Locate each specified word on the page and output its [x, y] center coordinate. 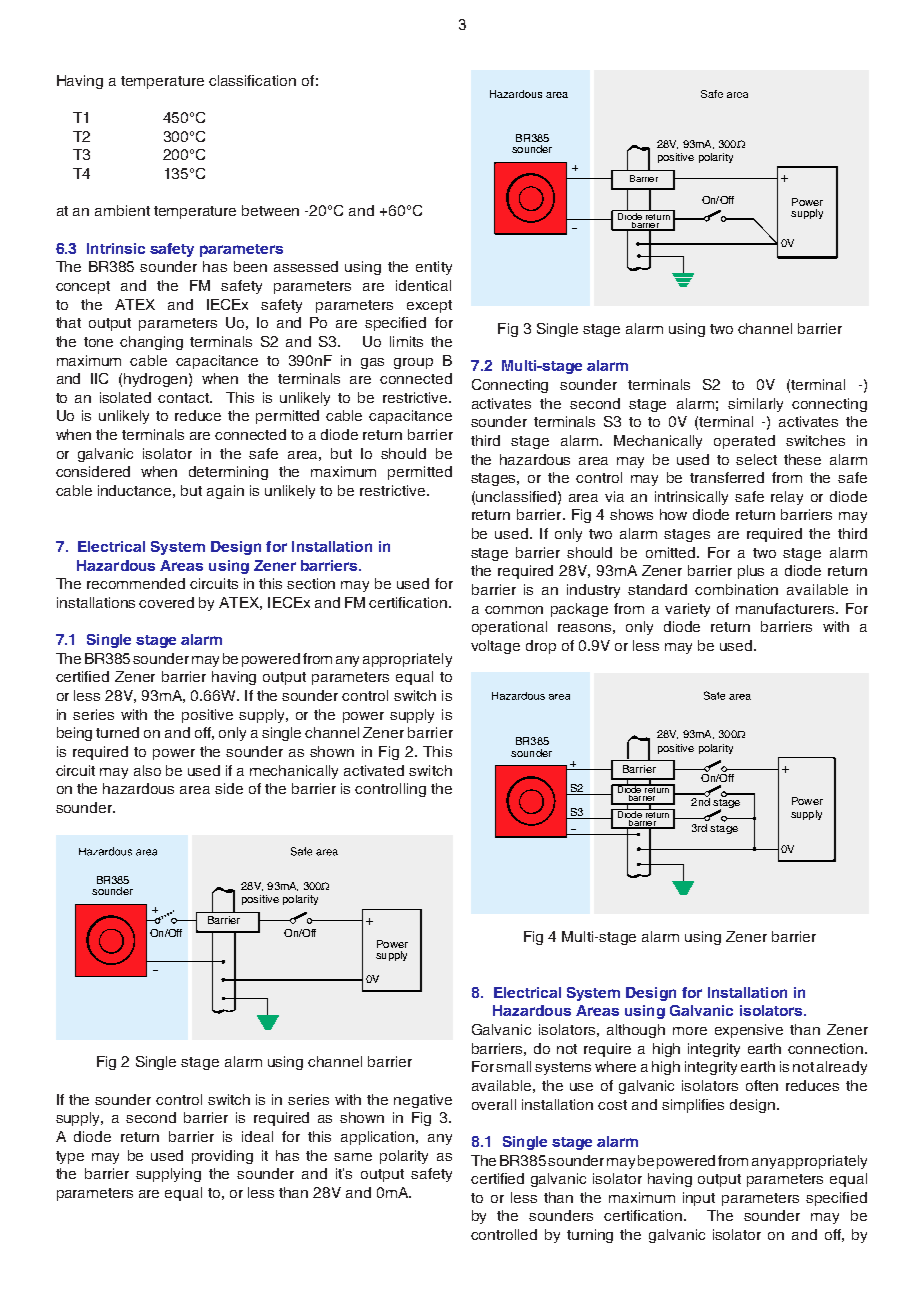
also [147, 770]
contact [184, 398]
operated [744, 442]
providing [222, 1157]
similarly [755, 405]
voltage [495, 647]
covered [166, 602]
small [513, 1066]
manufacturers [786, 608]
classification [252, 80]
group [413, 363]
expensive [749, 1031]
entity [434, 268]
